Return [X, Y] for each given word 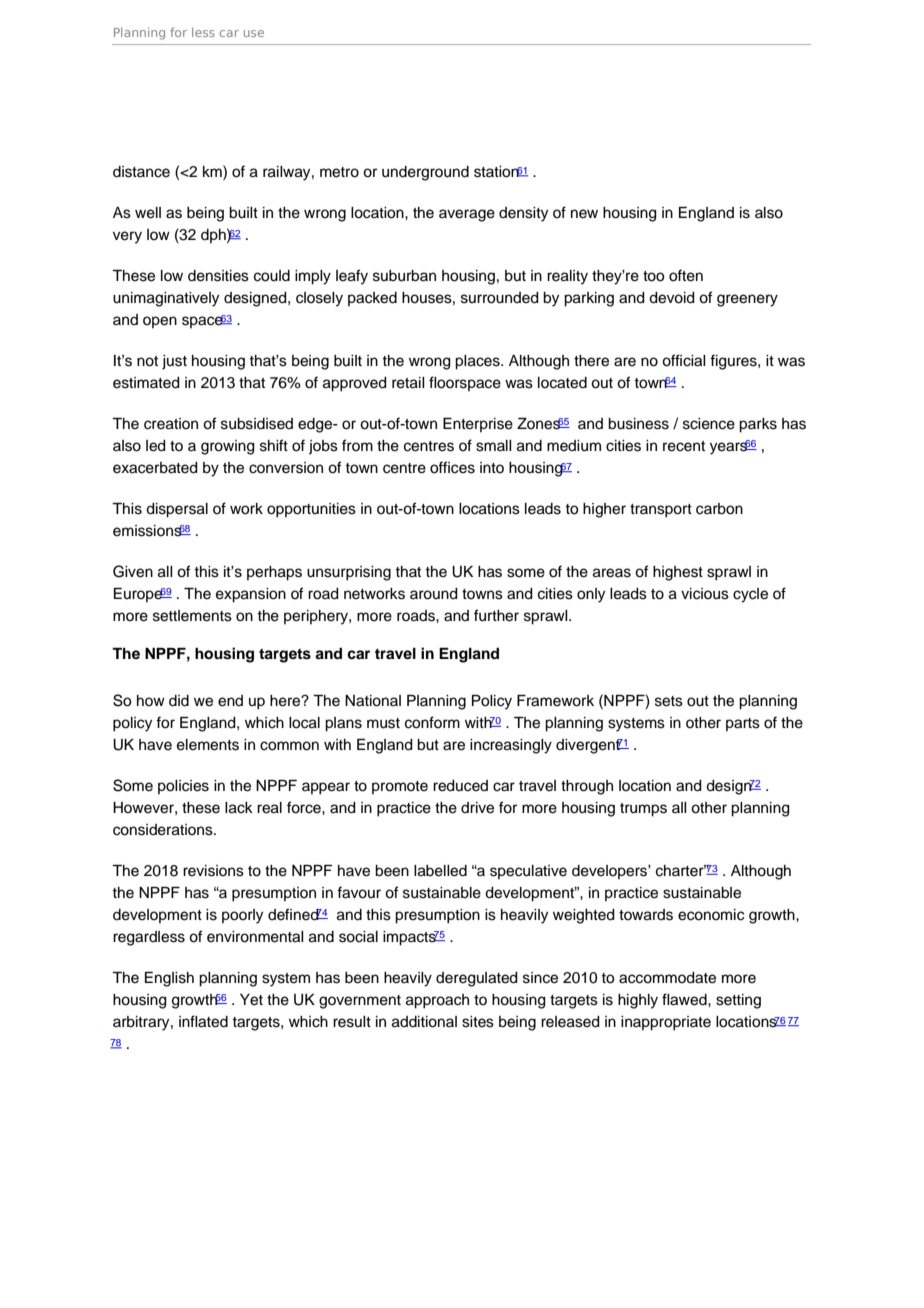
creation [171, 424]
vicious [705, 594]
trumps [643, 810]
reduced [460, 786]
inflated [203, 1021]
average [467, 215]
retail [408, 383]
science [709, 424]
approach [437, 1001]
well [148, 213]
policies [183, 787]
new [584, 214]
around [434, 594]
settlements [192, 616]
